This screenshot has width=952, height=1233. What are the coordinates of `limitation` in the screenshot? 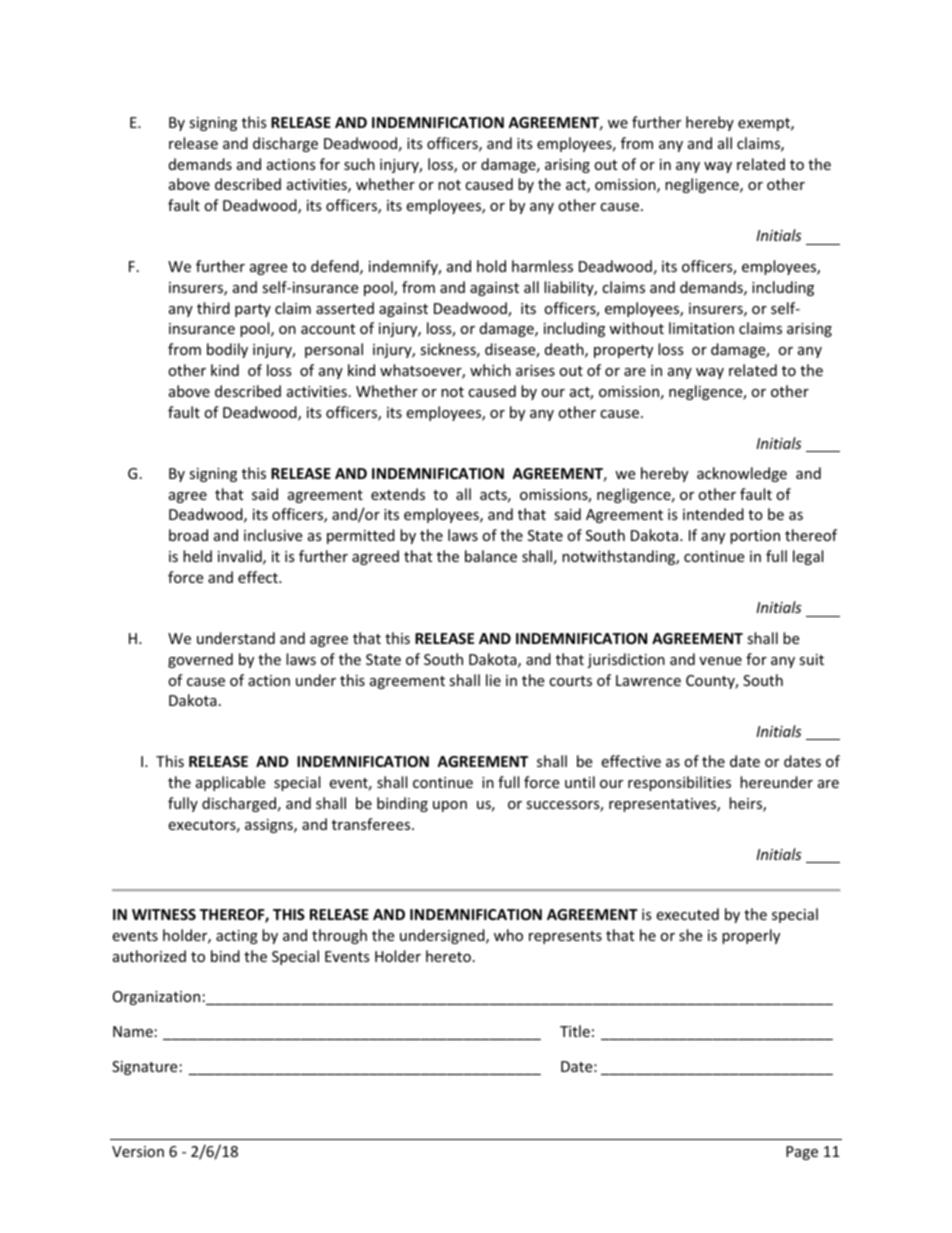 It's located at (701, 328).
